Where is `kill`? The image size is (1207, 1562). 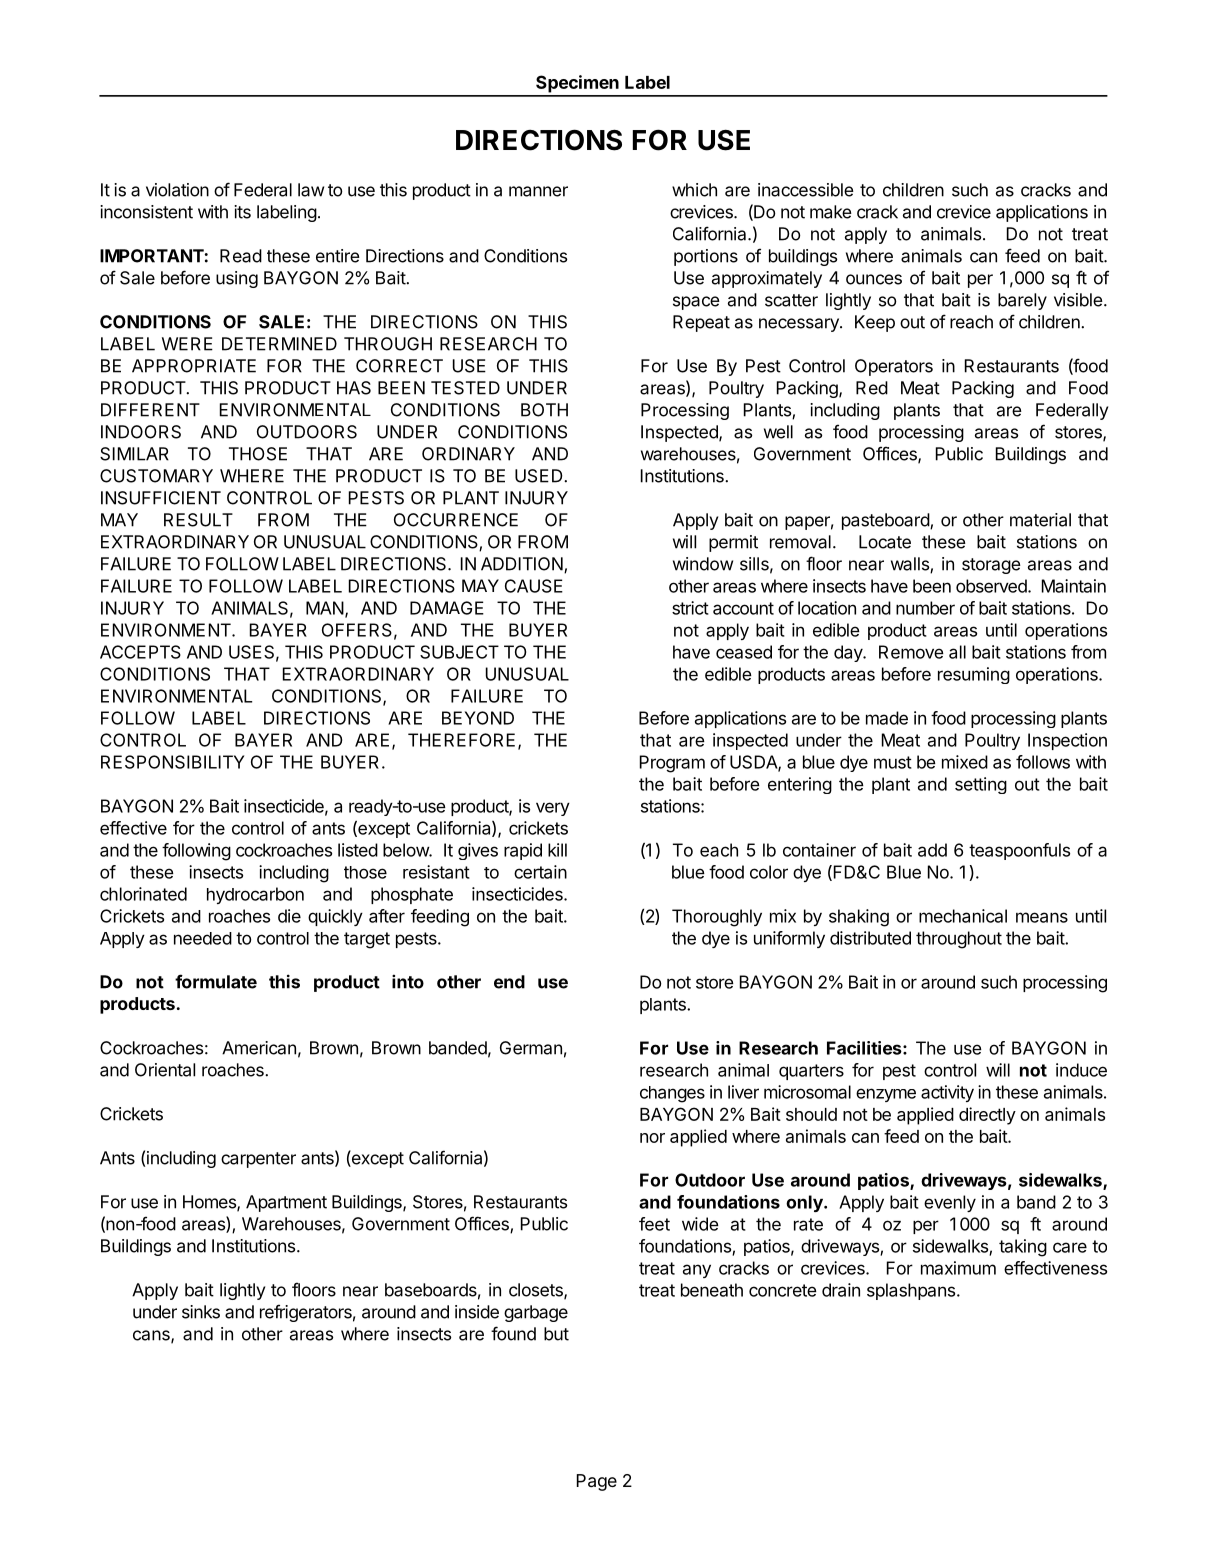
kill is located at coordinates (557, 850).
